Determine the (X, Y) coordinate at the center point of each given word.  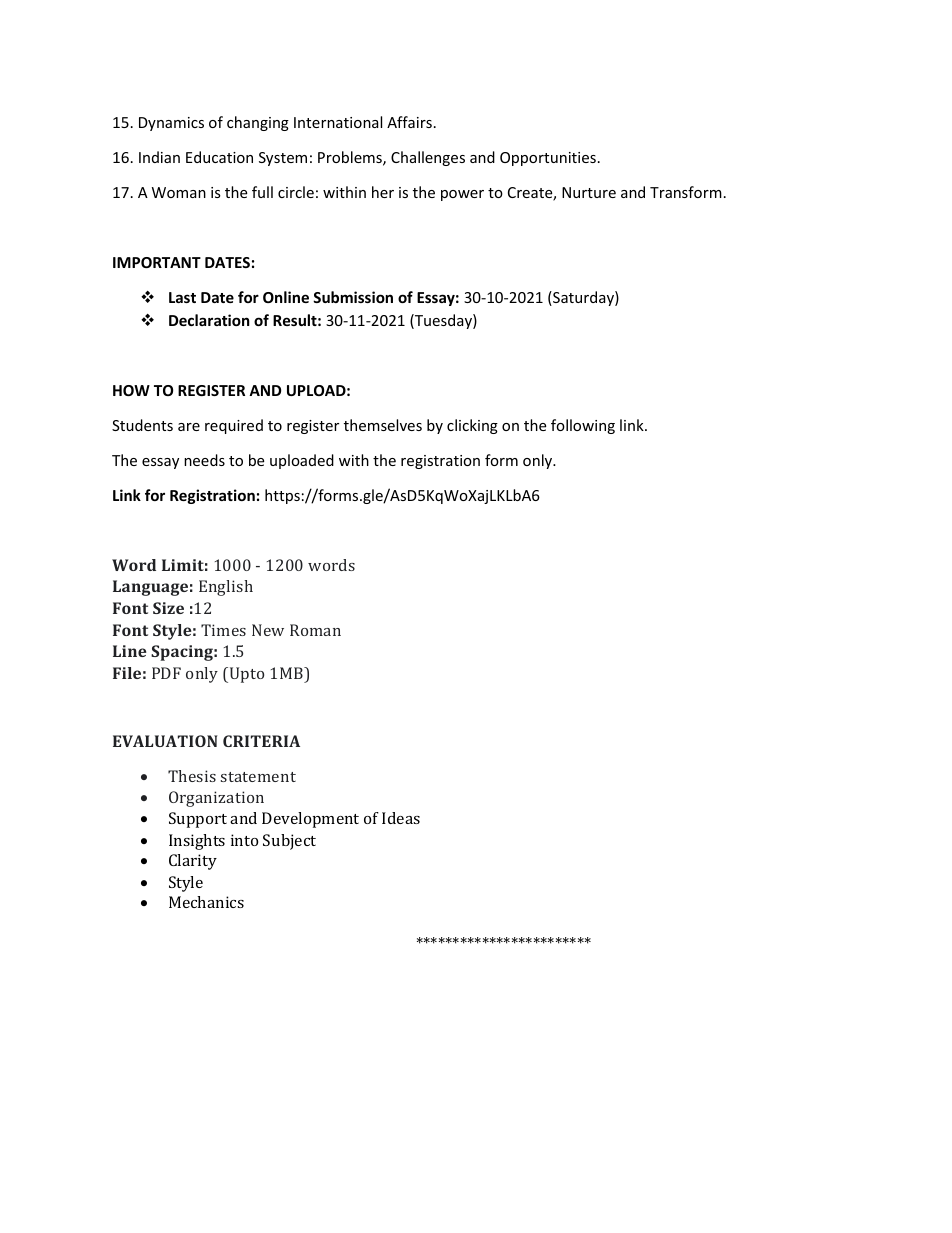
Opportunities (548, 159)
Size (168, 608)
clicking (472, 426)
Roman (315, 630)
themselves (383, 425)
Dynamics (171, 124)
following (583, 426)
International (338, 122)
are (189, 427)
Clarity (193, 862)
